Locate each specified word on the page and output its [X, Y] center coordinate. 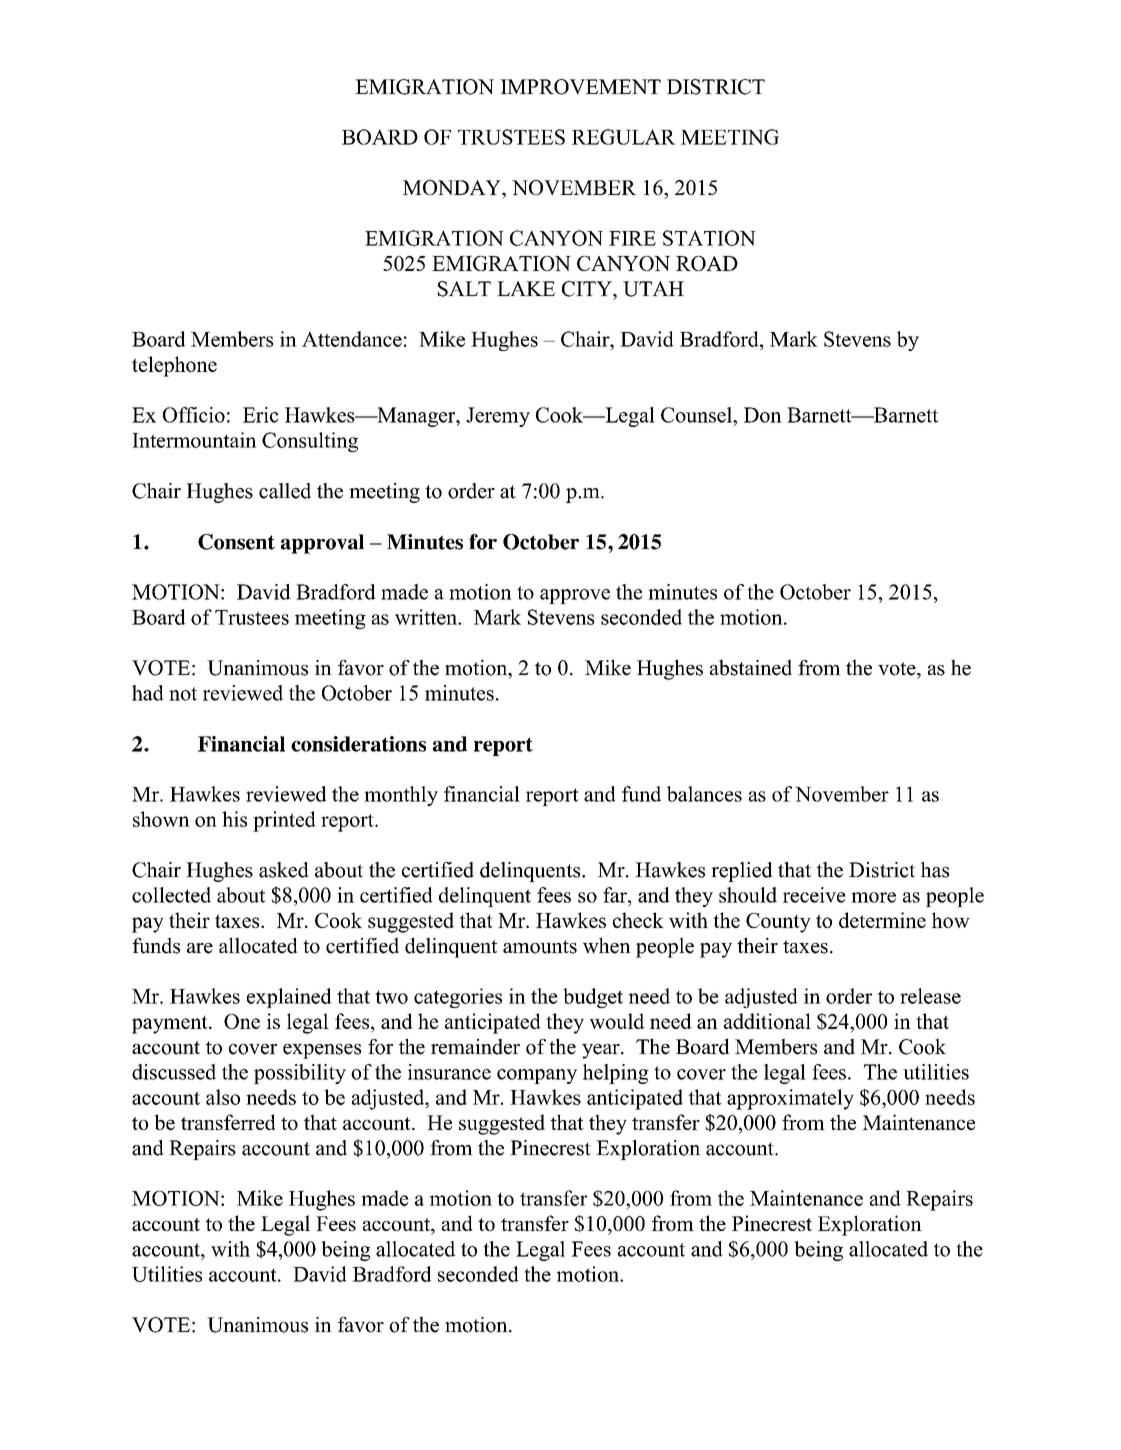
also [223, 1097]
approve [575, 596]
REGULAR [624, 137]
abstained [751, 667]
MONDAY [453, 187]
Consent [236, 542]
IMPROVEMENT [580, 87]
